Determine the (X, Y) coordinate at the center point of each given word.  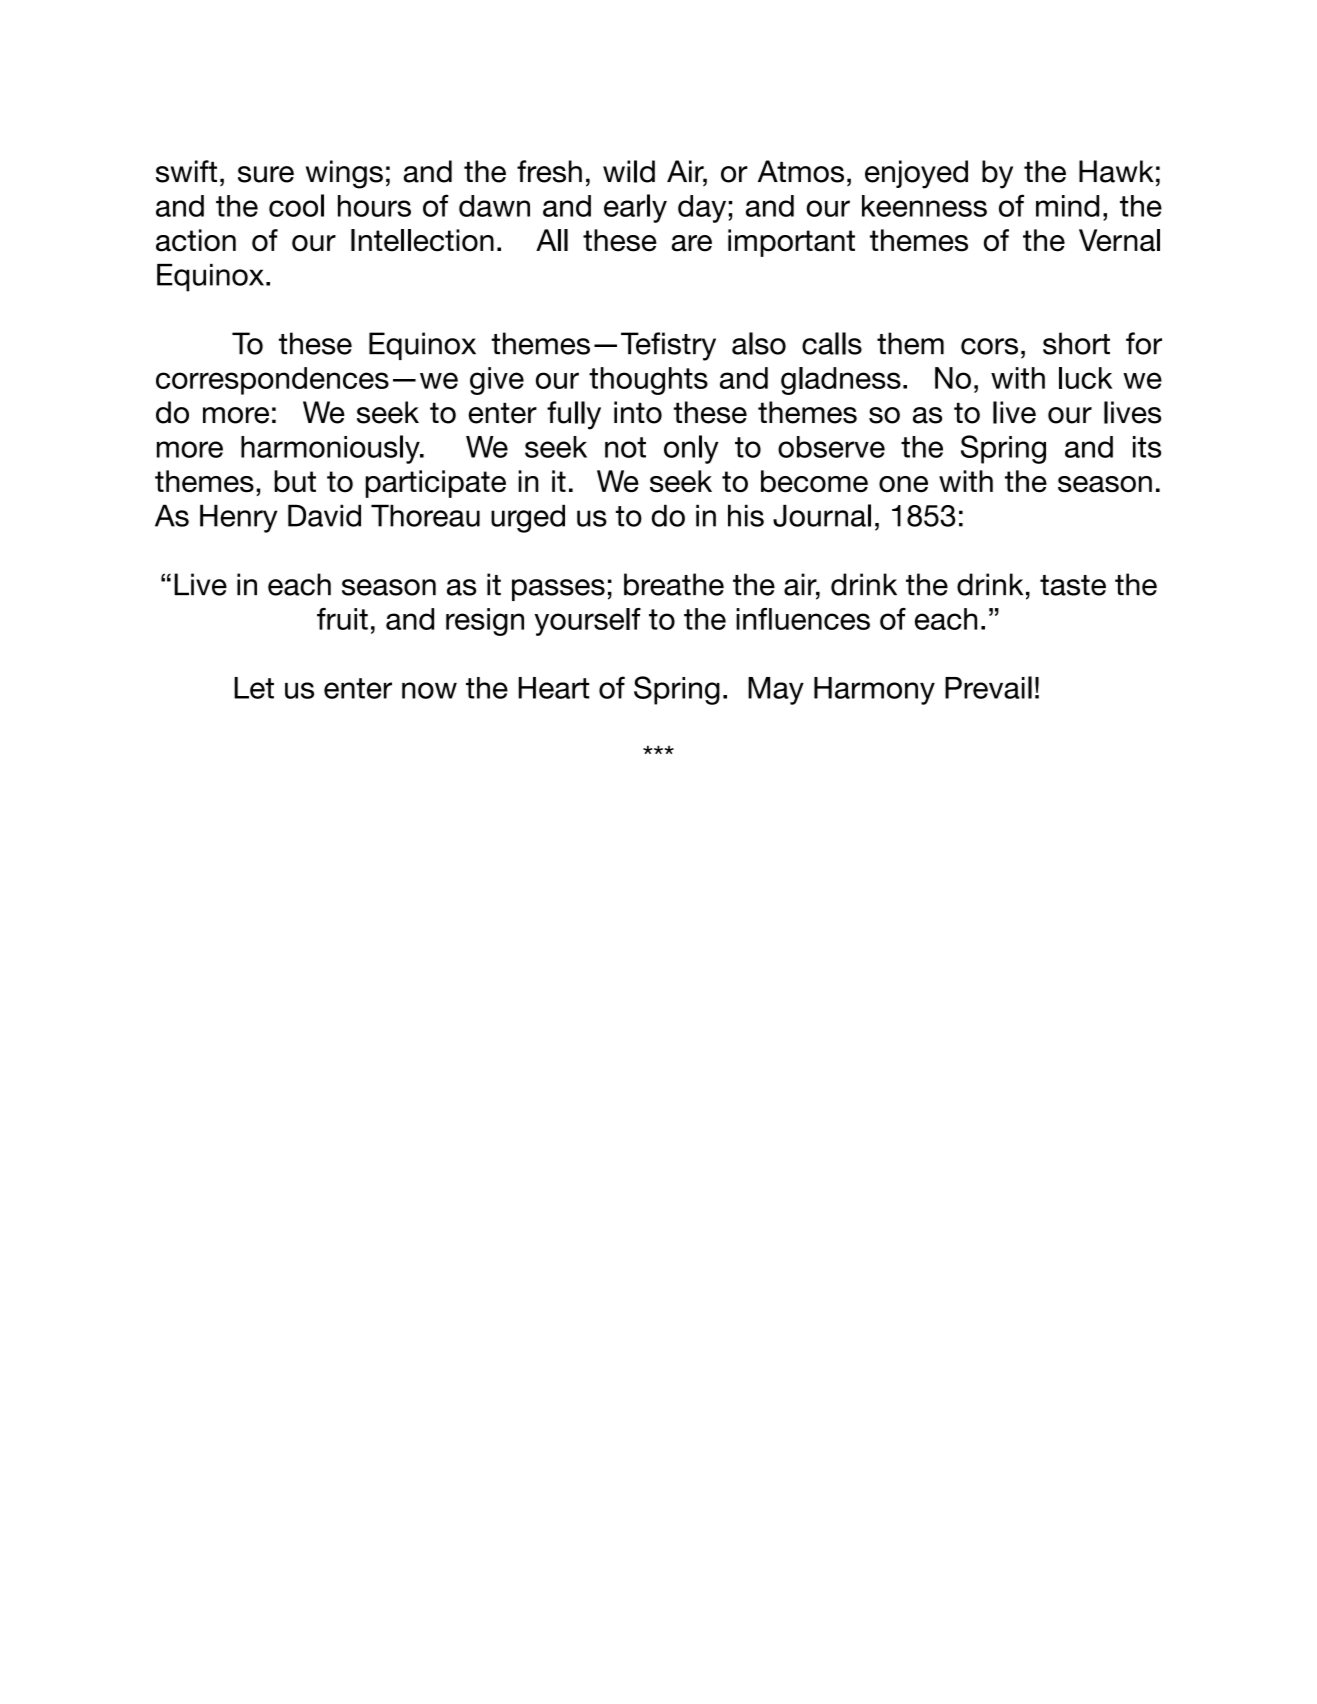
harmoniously (331, 449)
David (324, 515)
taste (1073, 585)
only (691, 449)
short (1076, 343)
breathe (674, 584)
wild (629, 171)
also (759, 343)
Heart (553, 688)
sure (266, 174)
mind (1067, 206)
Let (254, 688)
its (1147, 447)
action (196, 240)
